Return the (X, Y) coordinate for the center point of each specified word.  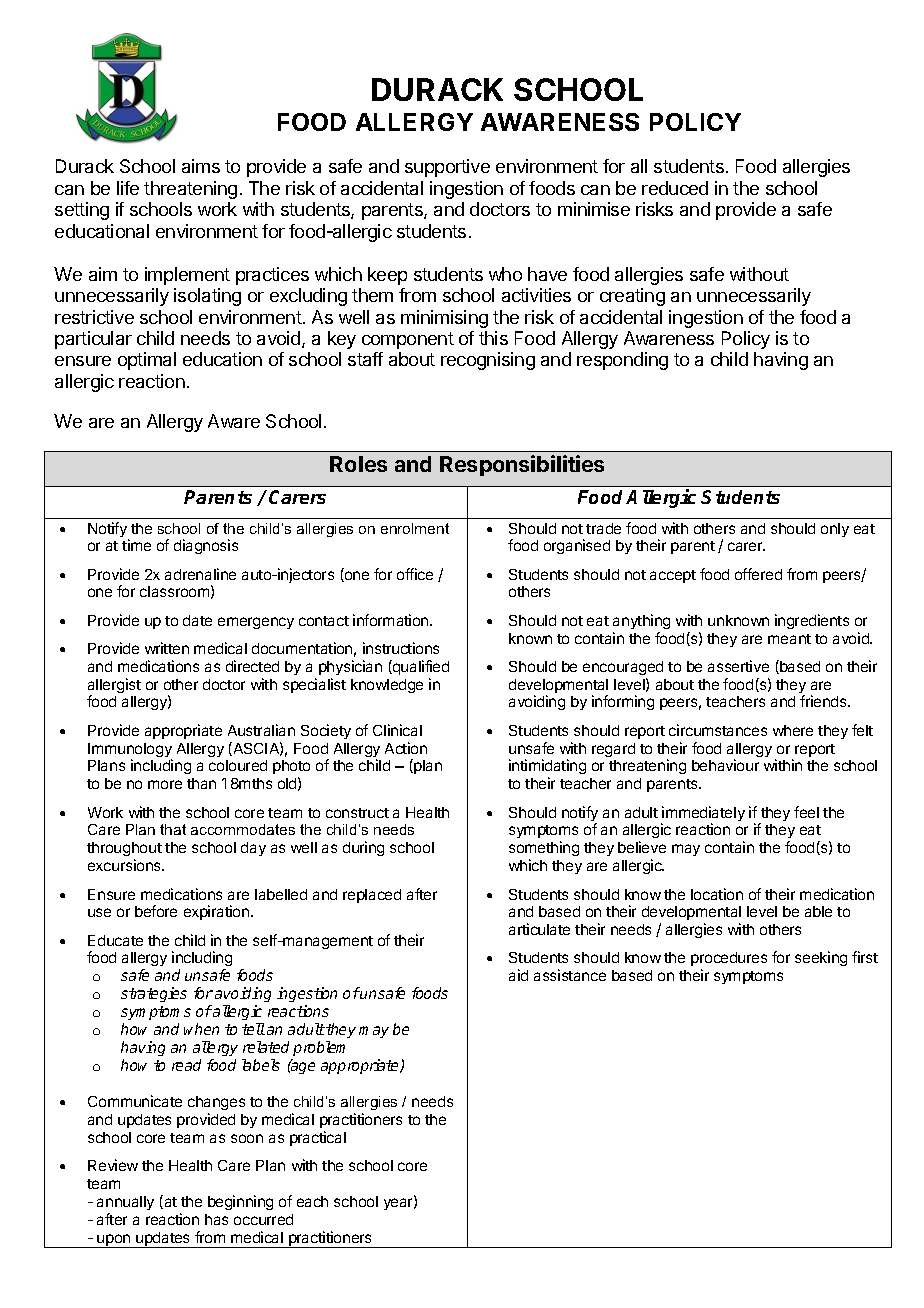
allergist (114, 687)
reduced (675, 188)
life (128, 188)
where (793, 730)
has (216, 1219)
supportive (447, 168)
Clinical (397, 730)
